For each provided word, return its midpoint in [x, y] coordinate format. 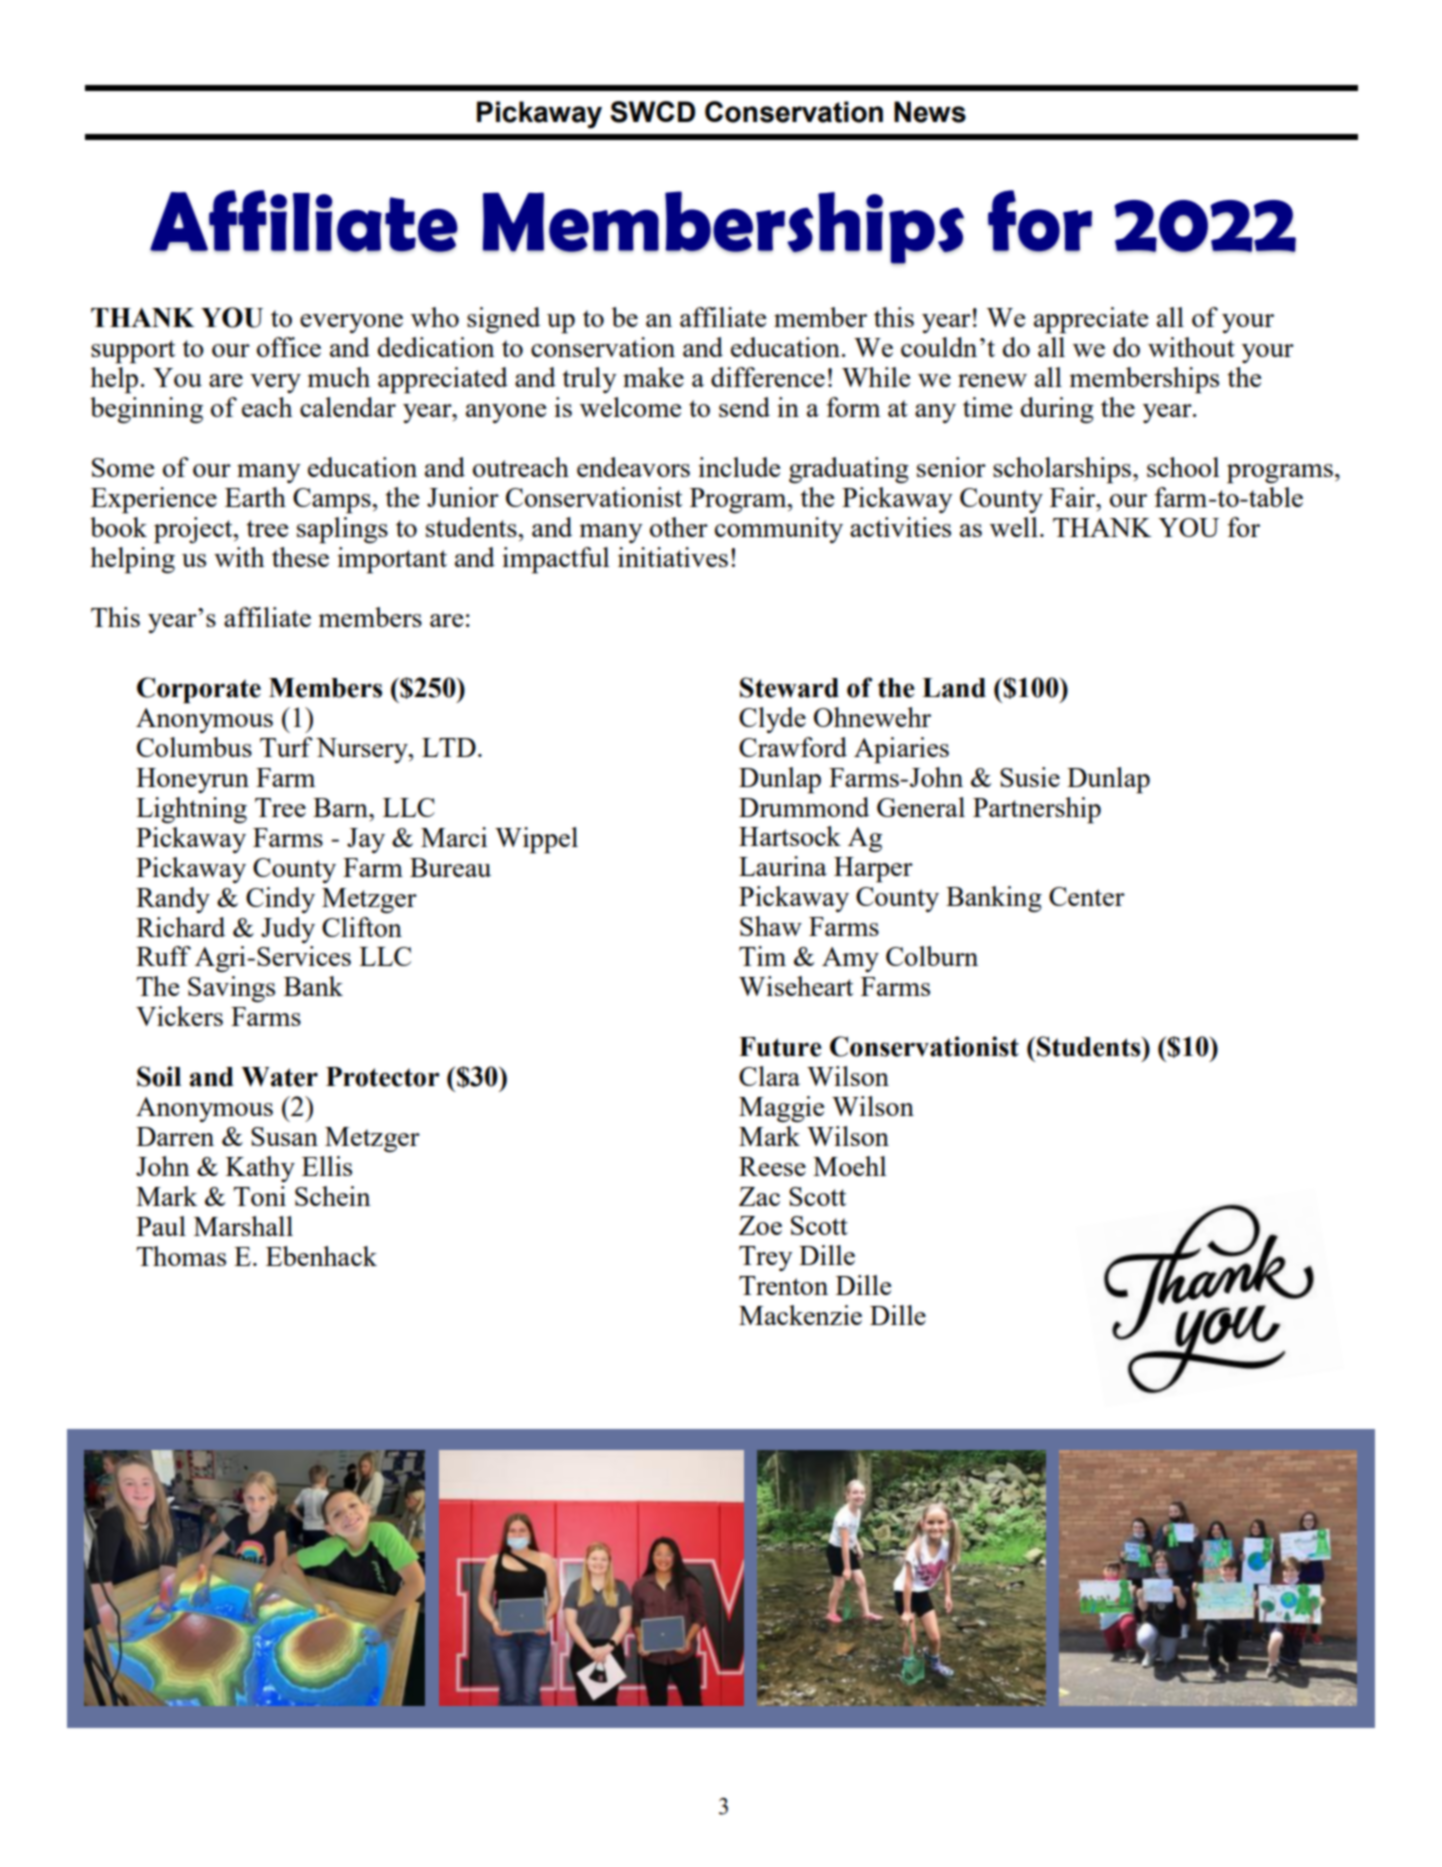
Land [954, 688]
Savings [231, 989]
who [435, 317]
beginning [146, 410]
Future [780, 1047]
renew [992, 380]
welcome [630, 407]
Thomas [181, 1256]
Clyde [772, 720]
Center [1087, 896]
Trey [766, 1258]
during [1057, 410]
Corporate [199, 690]
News [930, 112]
